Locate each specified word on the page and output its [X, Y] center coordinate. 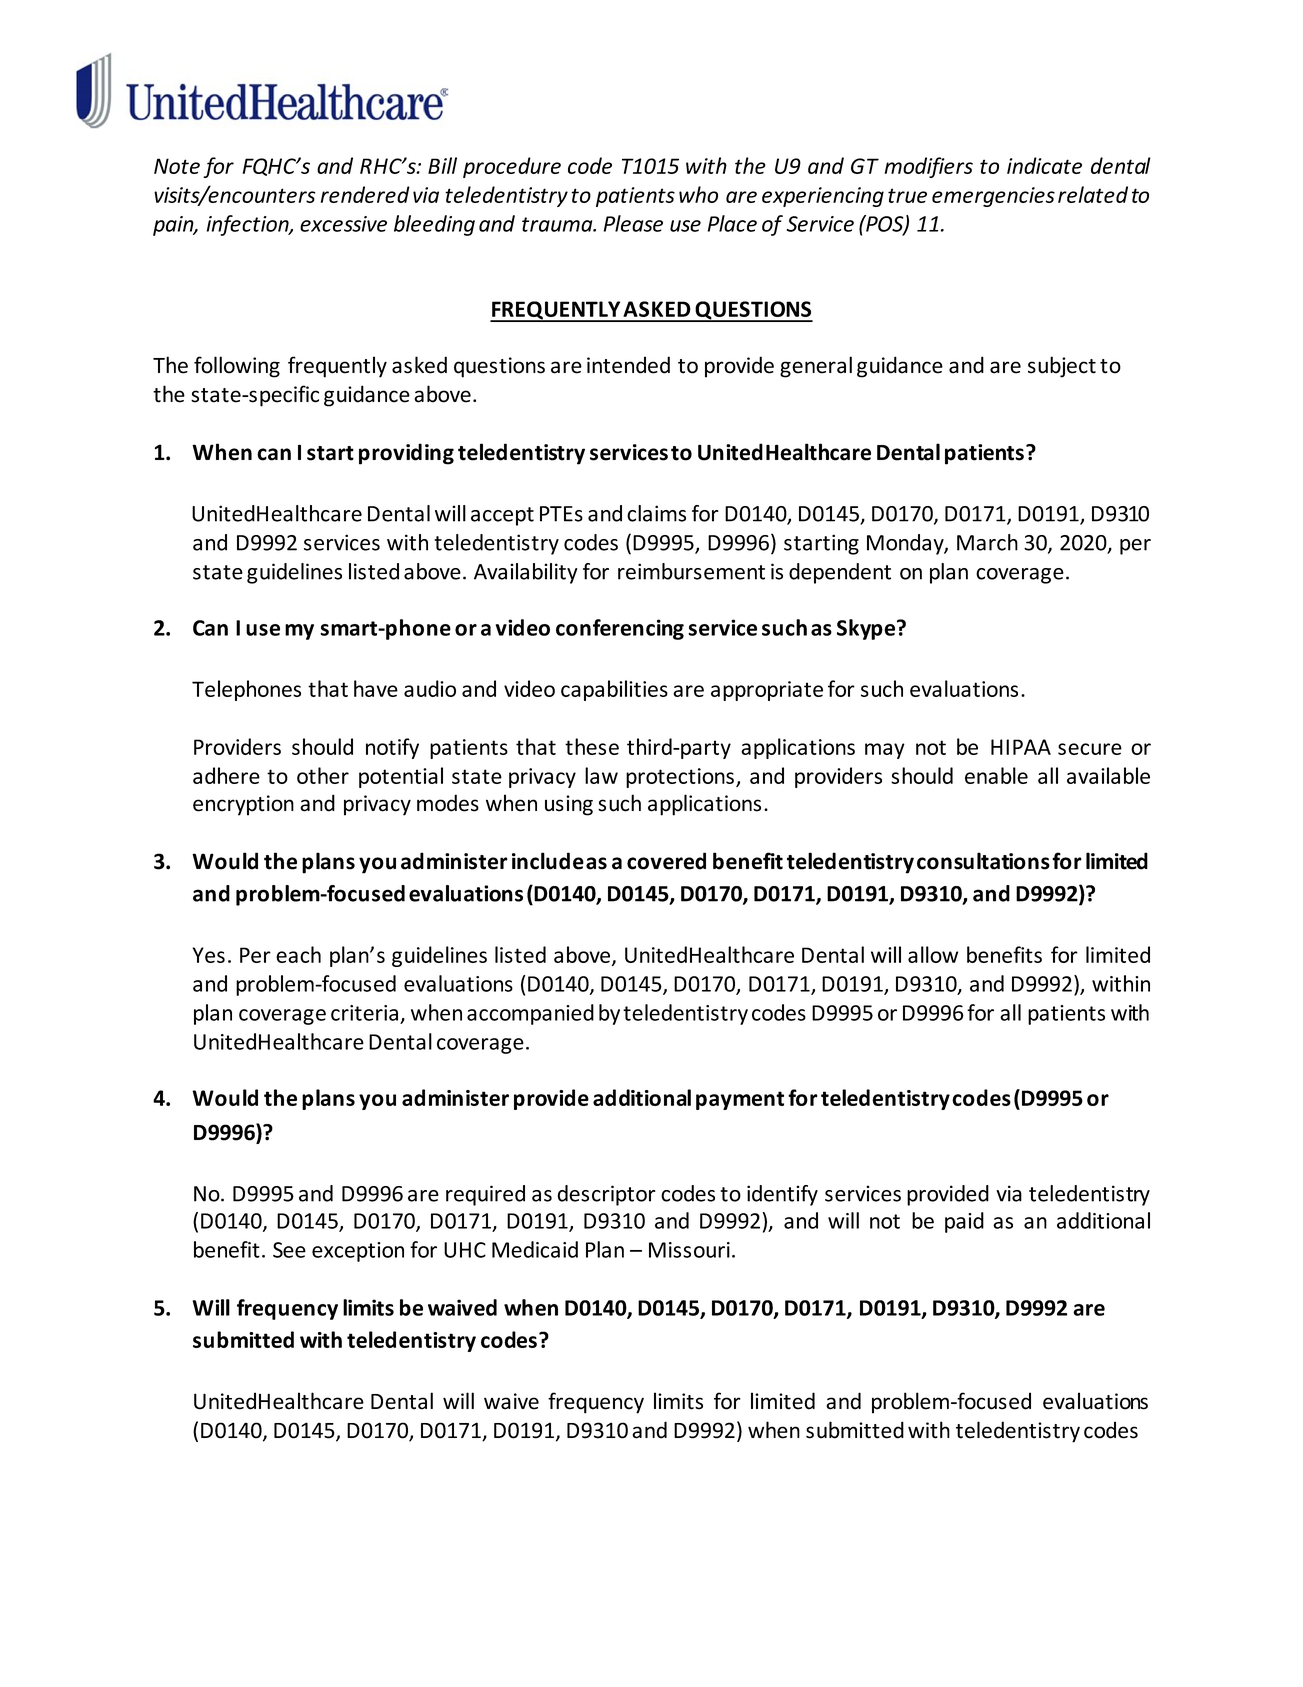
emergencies [993, 197]
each [298, 954]
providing [406, 454]
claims [656, 513]
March [987, 542]
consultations [983, 861]
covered [666, 861]
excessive [343, 224]
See [289, 1250]
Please [633, 223]
